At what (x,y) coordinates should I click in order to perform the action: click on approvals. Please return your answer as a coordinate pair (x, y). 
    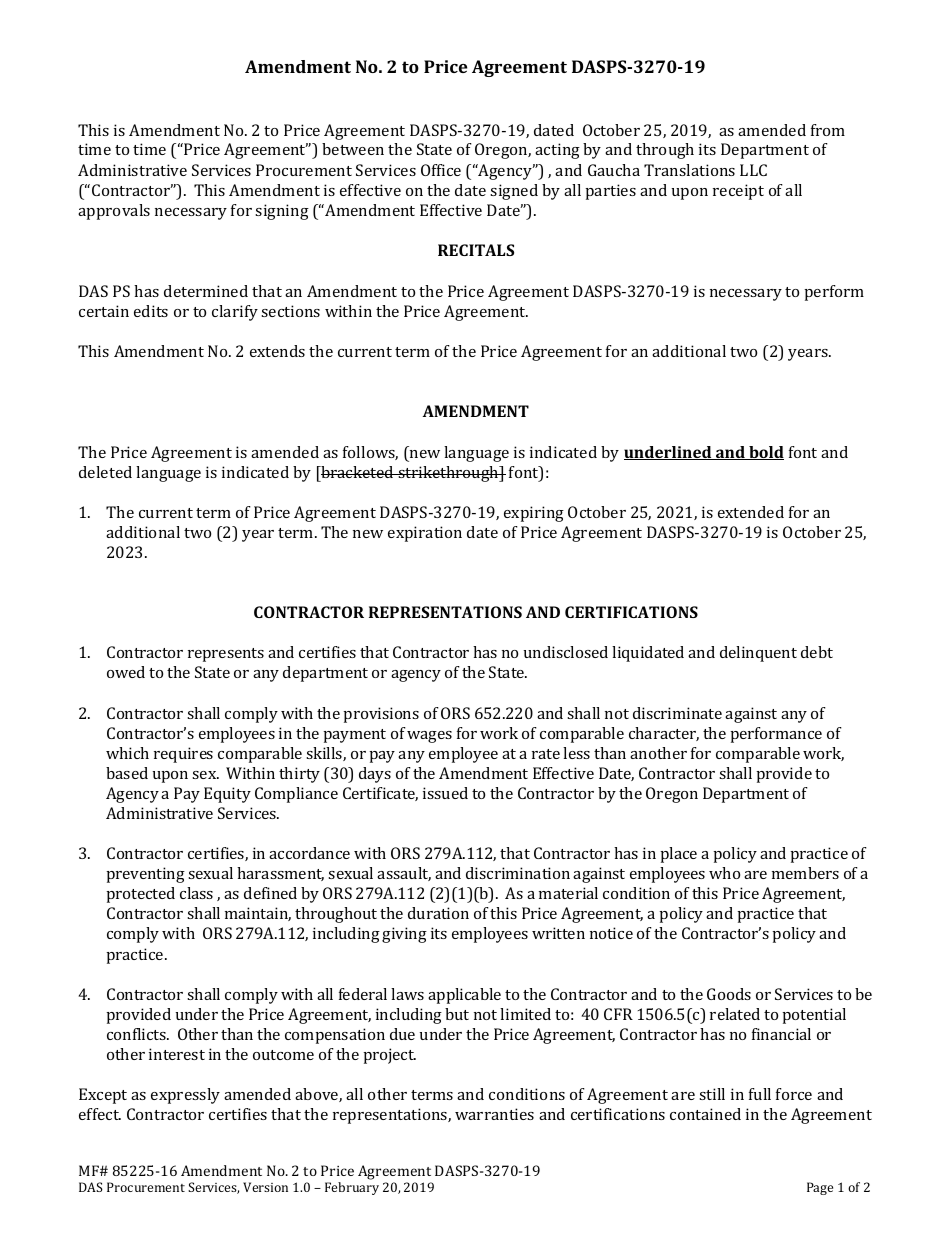
    Looking at the image, I should click on (114, 212).
